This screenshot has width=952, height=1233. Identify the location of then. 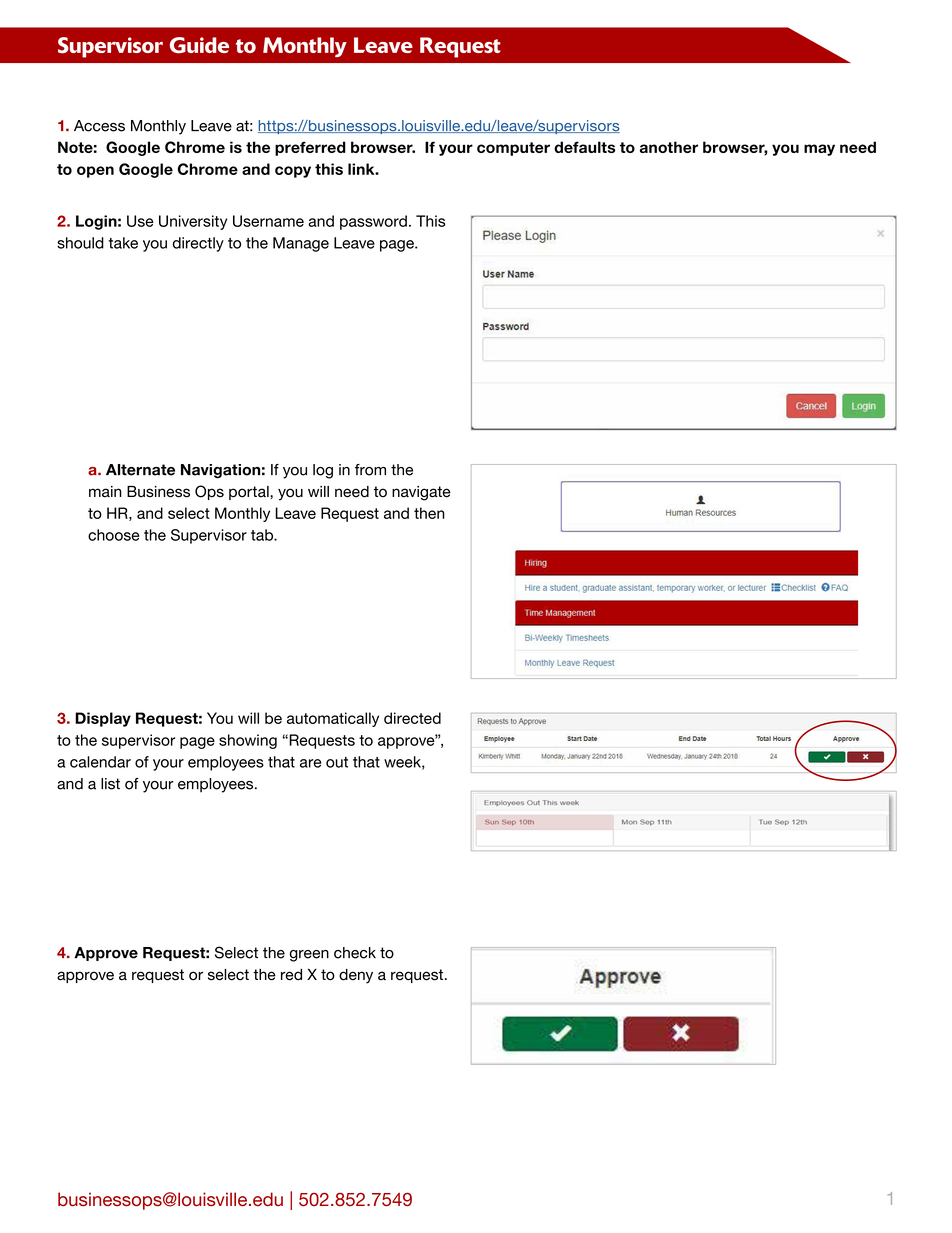
(429, 513).
